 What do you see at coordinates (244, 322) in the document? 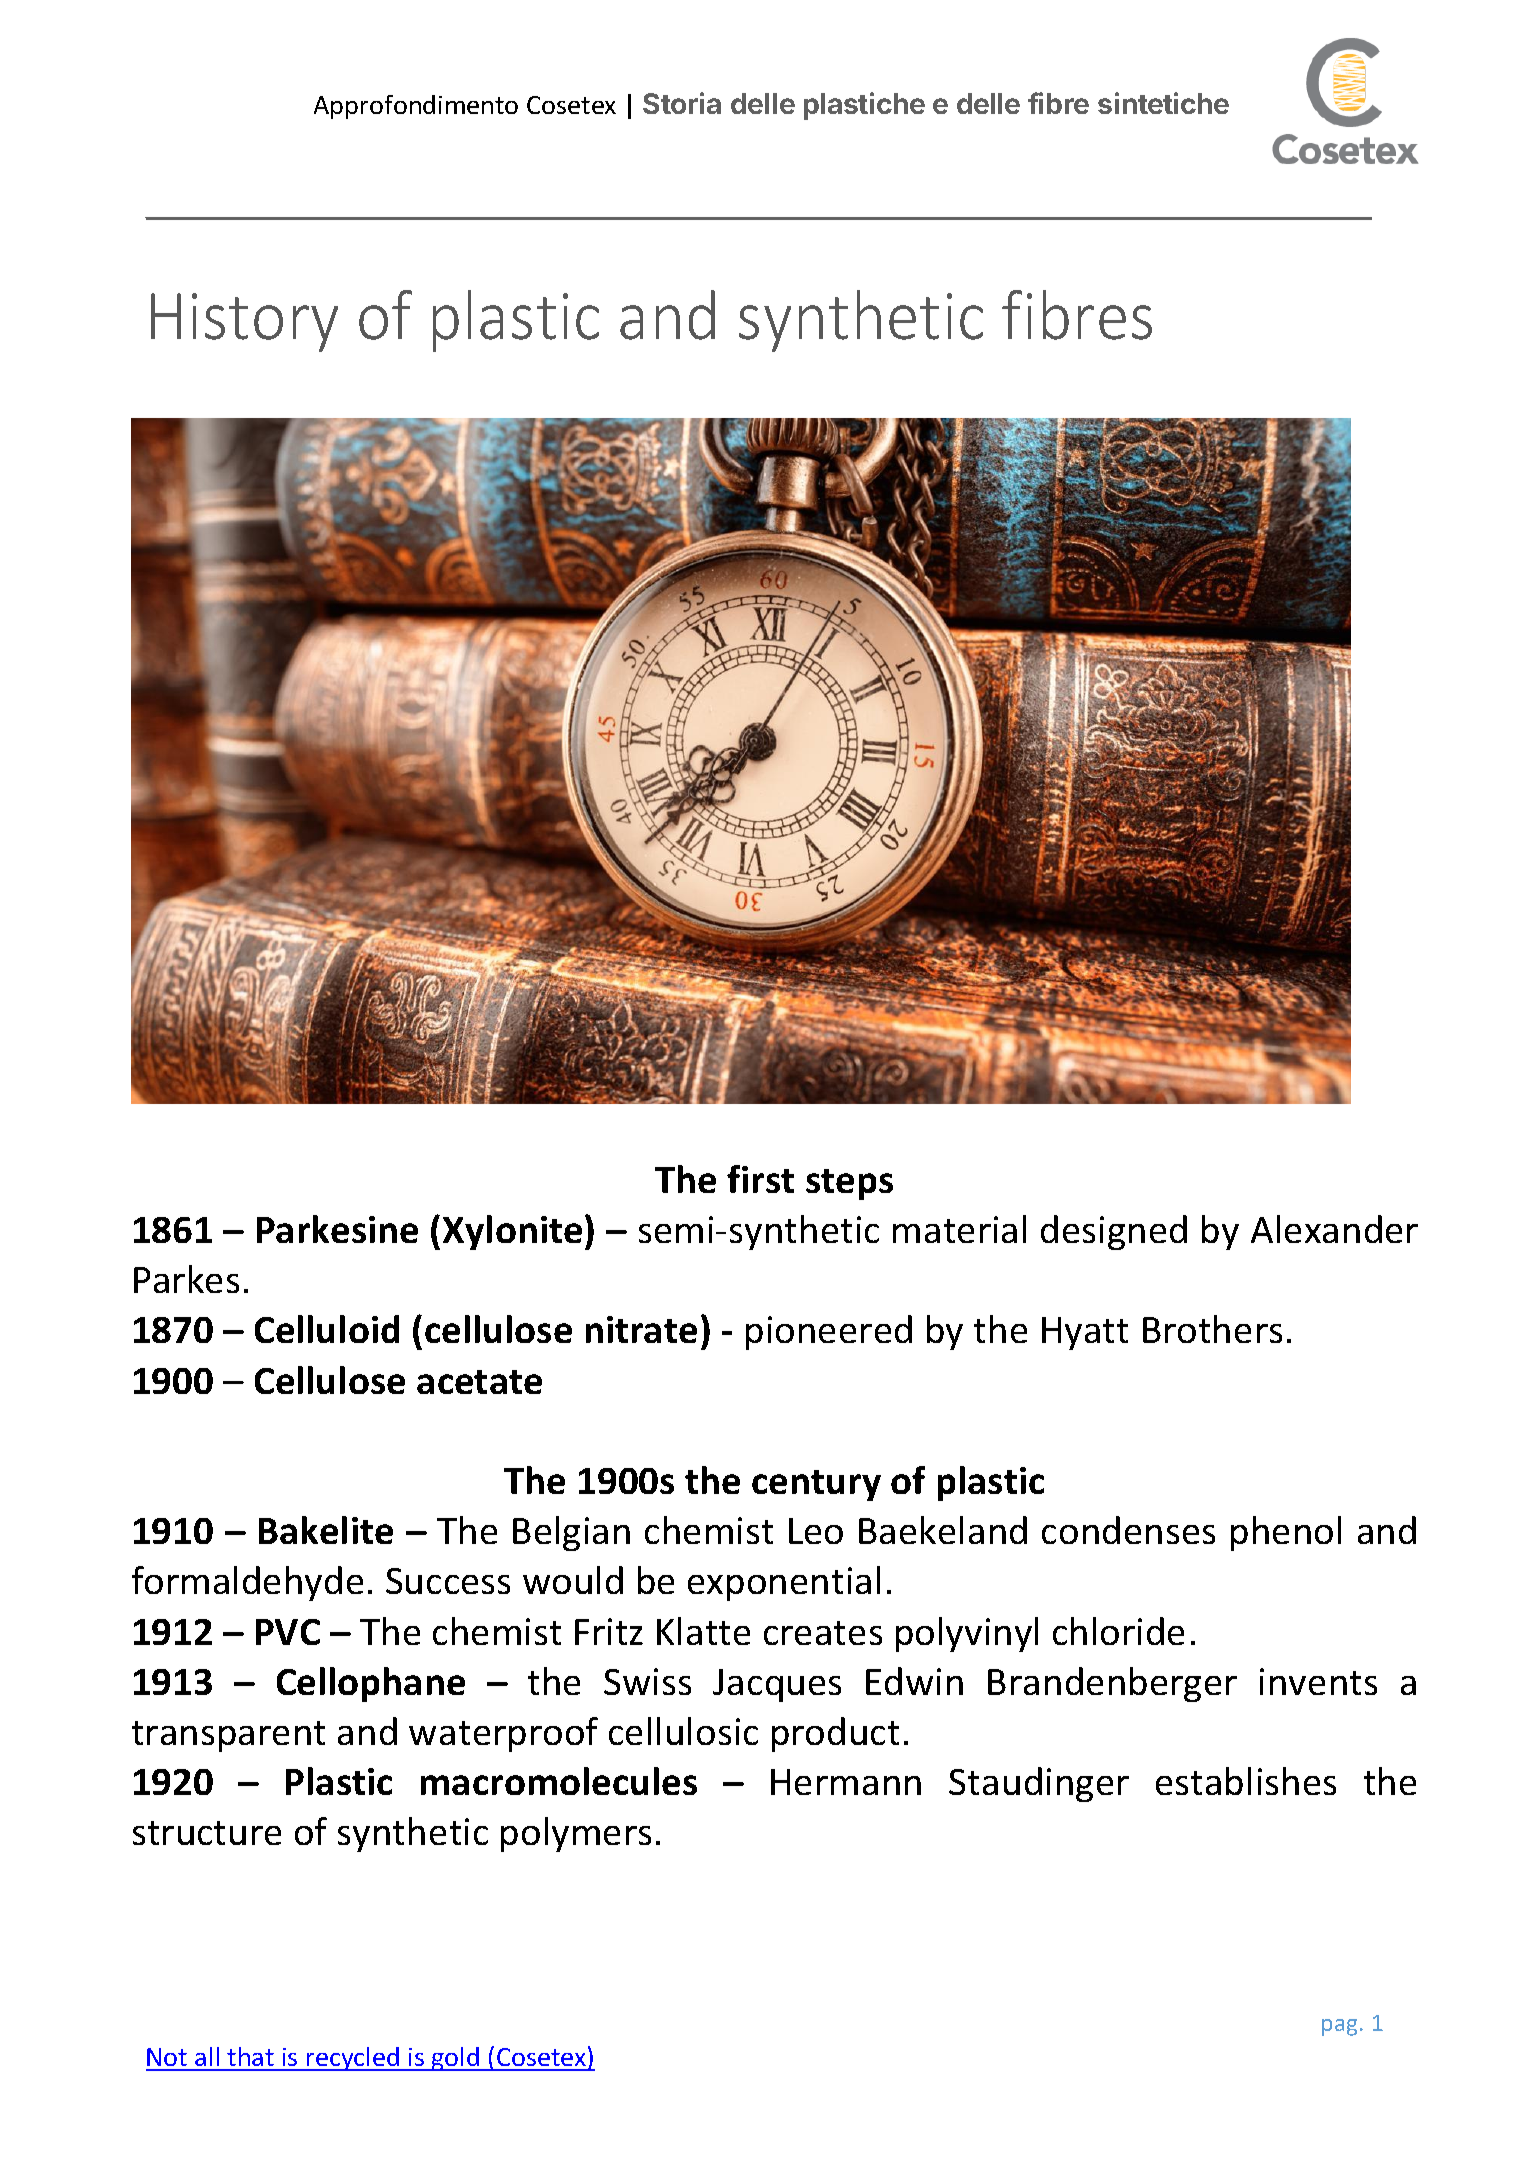
I see `History` at bounding box center [244, 322].
